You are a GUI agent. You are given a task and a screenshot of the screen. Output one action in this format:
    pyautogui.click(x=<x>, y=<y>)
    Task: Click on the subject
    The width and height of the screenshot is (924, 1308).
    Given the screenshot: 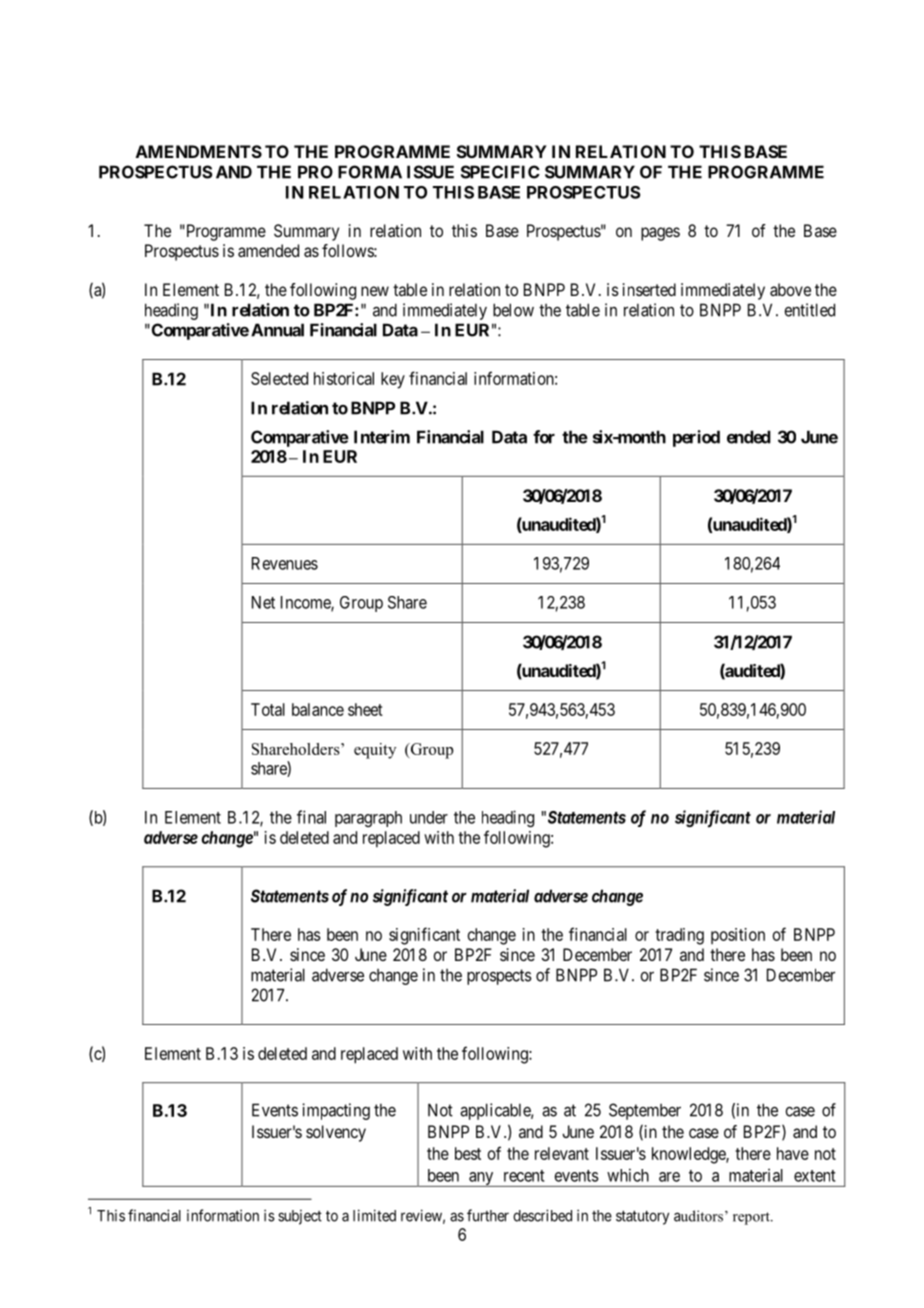 What is the action you would take?
    pyautogui.click(x=300, y=1217)
